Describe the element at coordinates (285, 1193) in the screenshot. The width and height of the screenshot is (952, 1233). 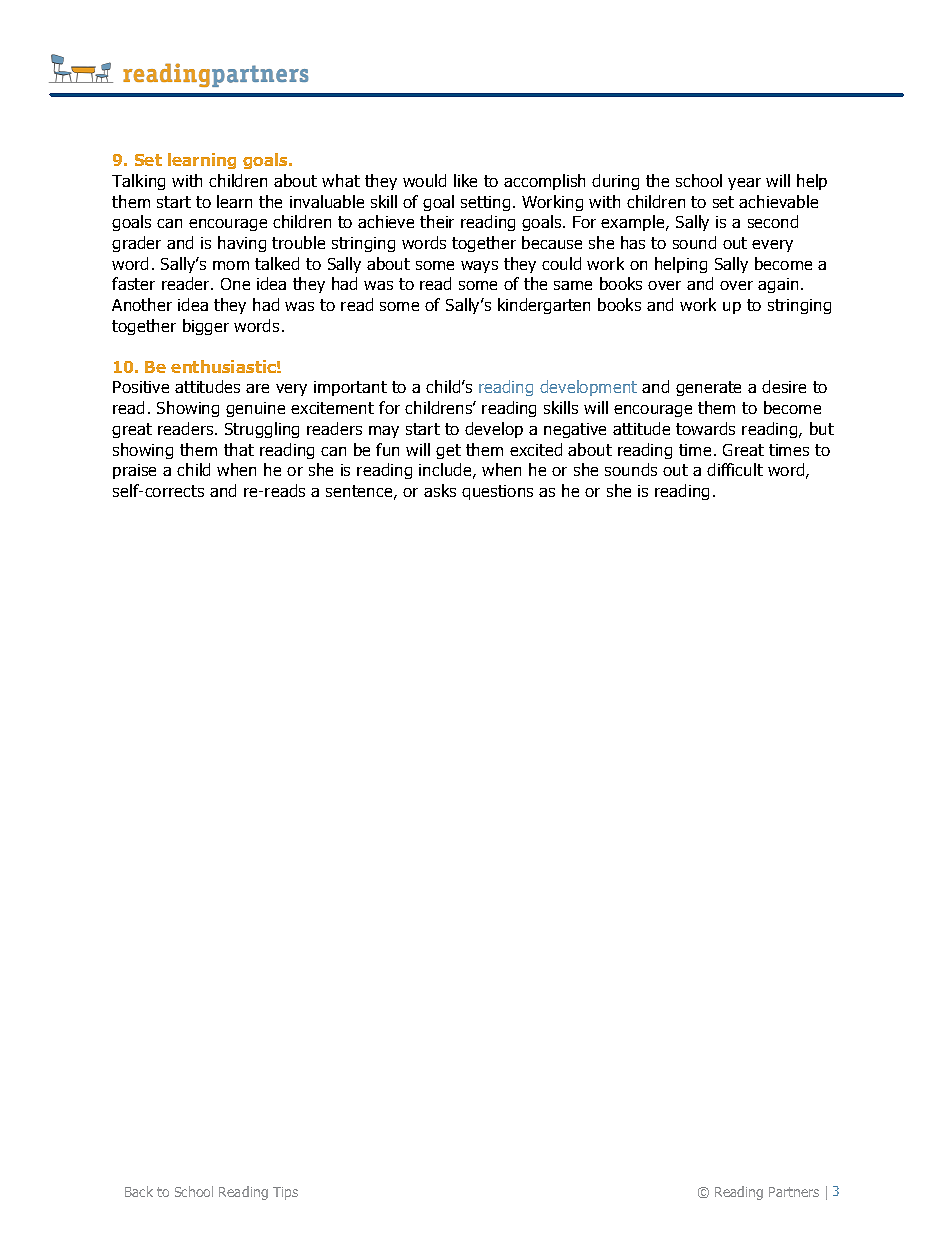
I see `Tips` at that location.
